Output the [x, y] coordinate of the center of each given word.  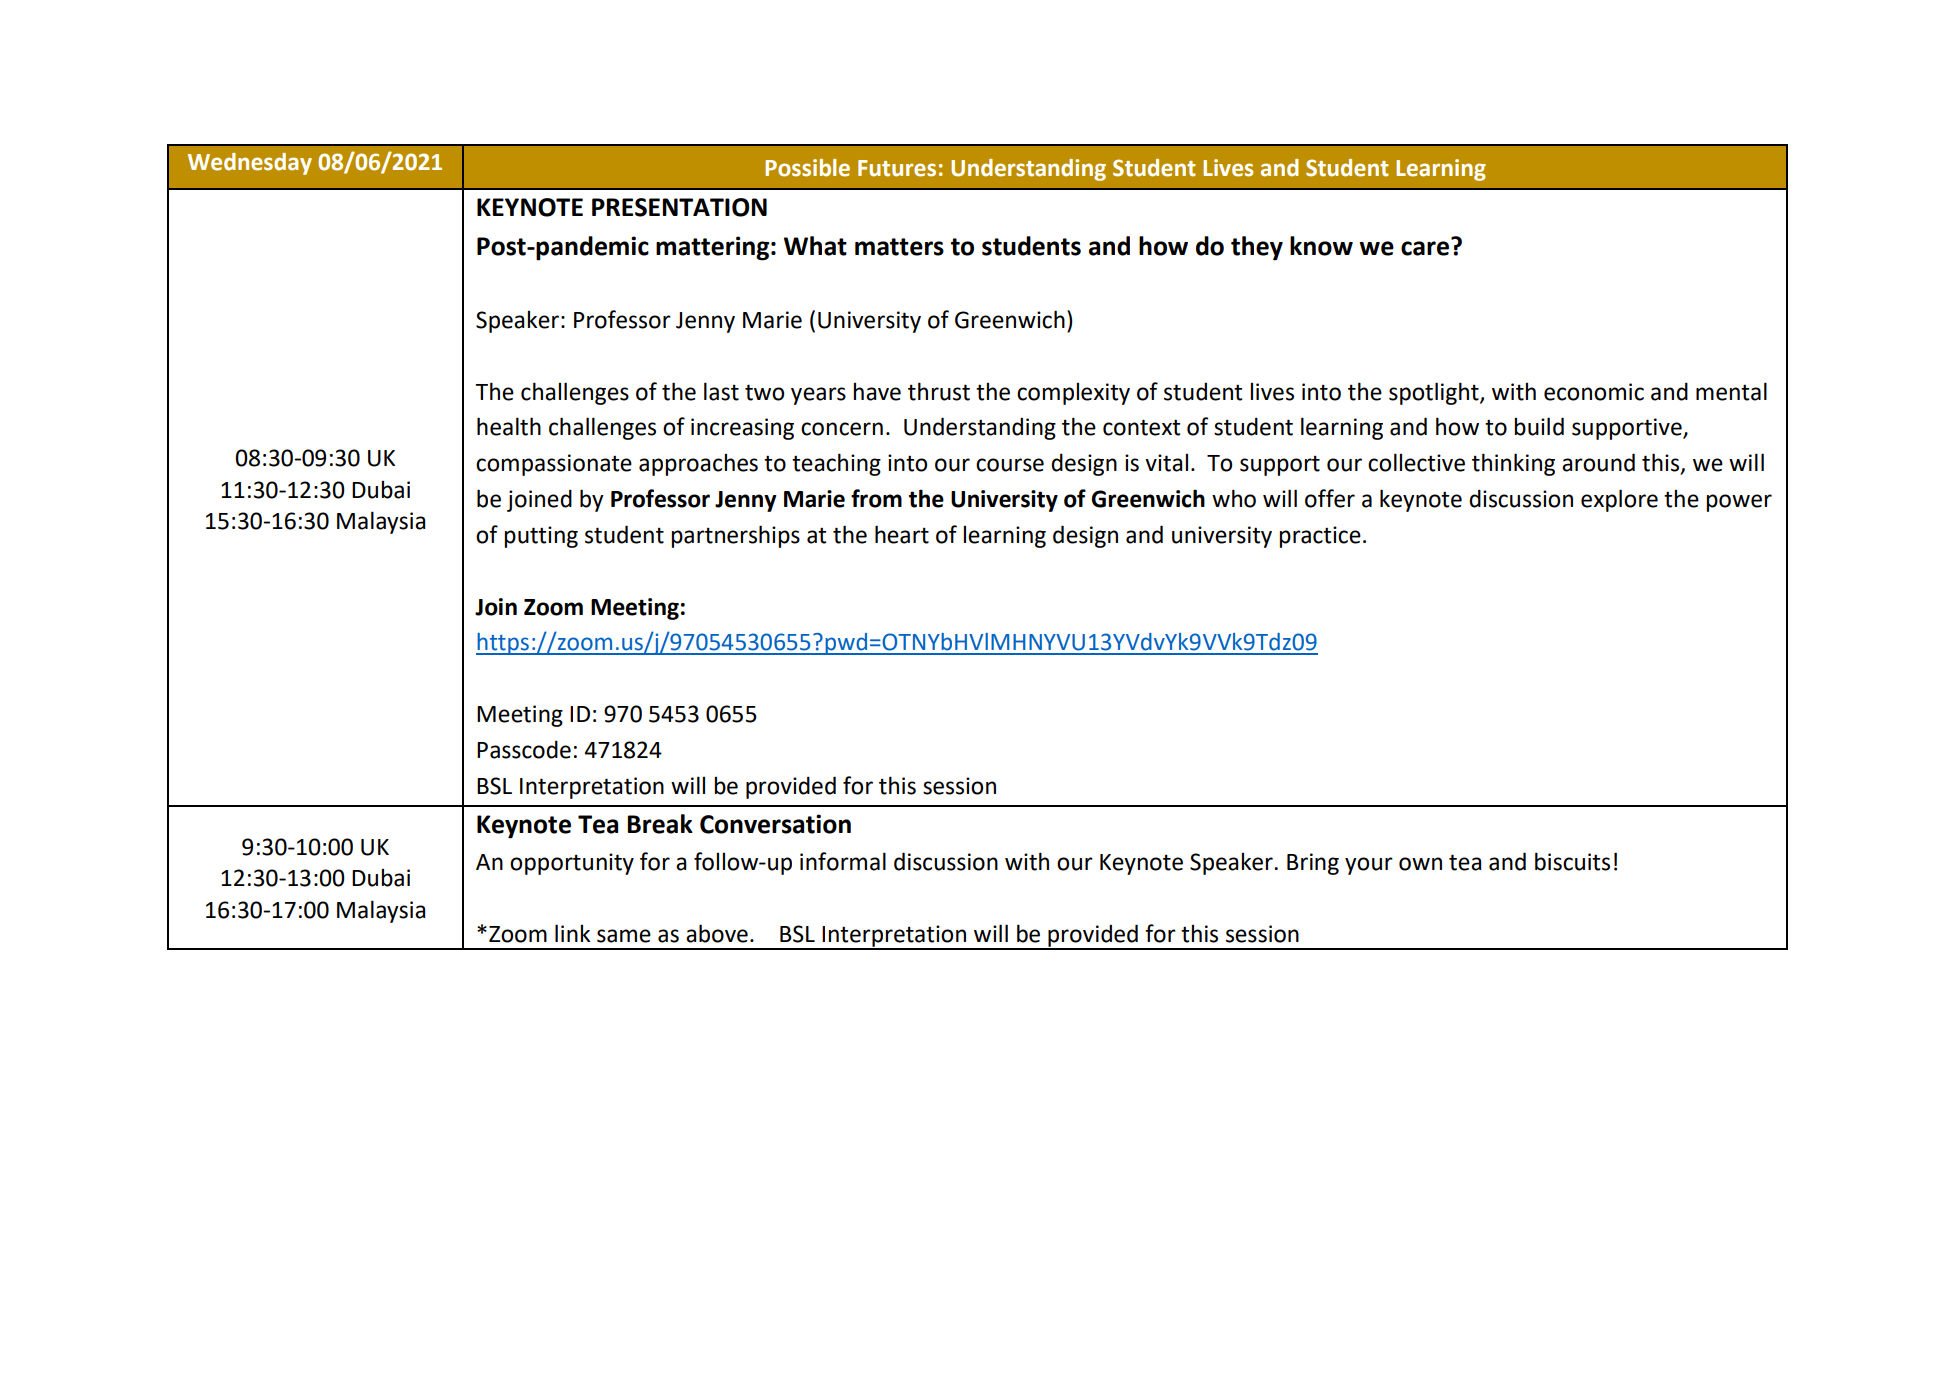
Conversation [775, 824]
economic [1594, 392]
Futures [897, 168]
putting [541, 537]
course [1010, 465]
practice [1320, 537]
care [1426, 247]
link [572, 933]
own [1420, 864]
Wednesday [250, 164]
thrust [939, 391]
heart [902, 534]
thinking [1513, 464]
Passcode [524, 749]
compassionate [554, 465]
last [721, 391]
